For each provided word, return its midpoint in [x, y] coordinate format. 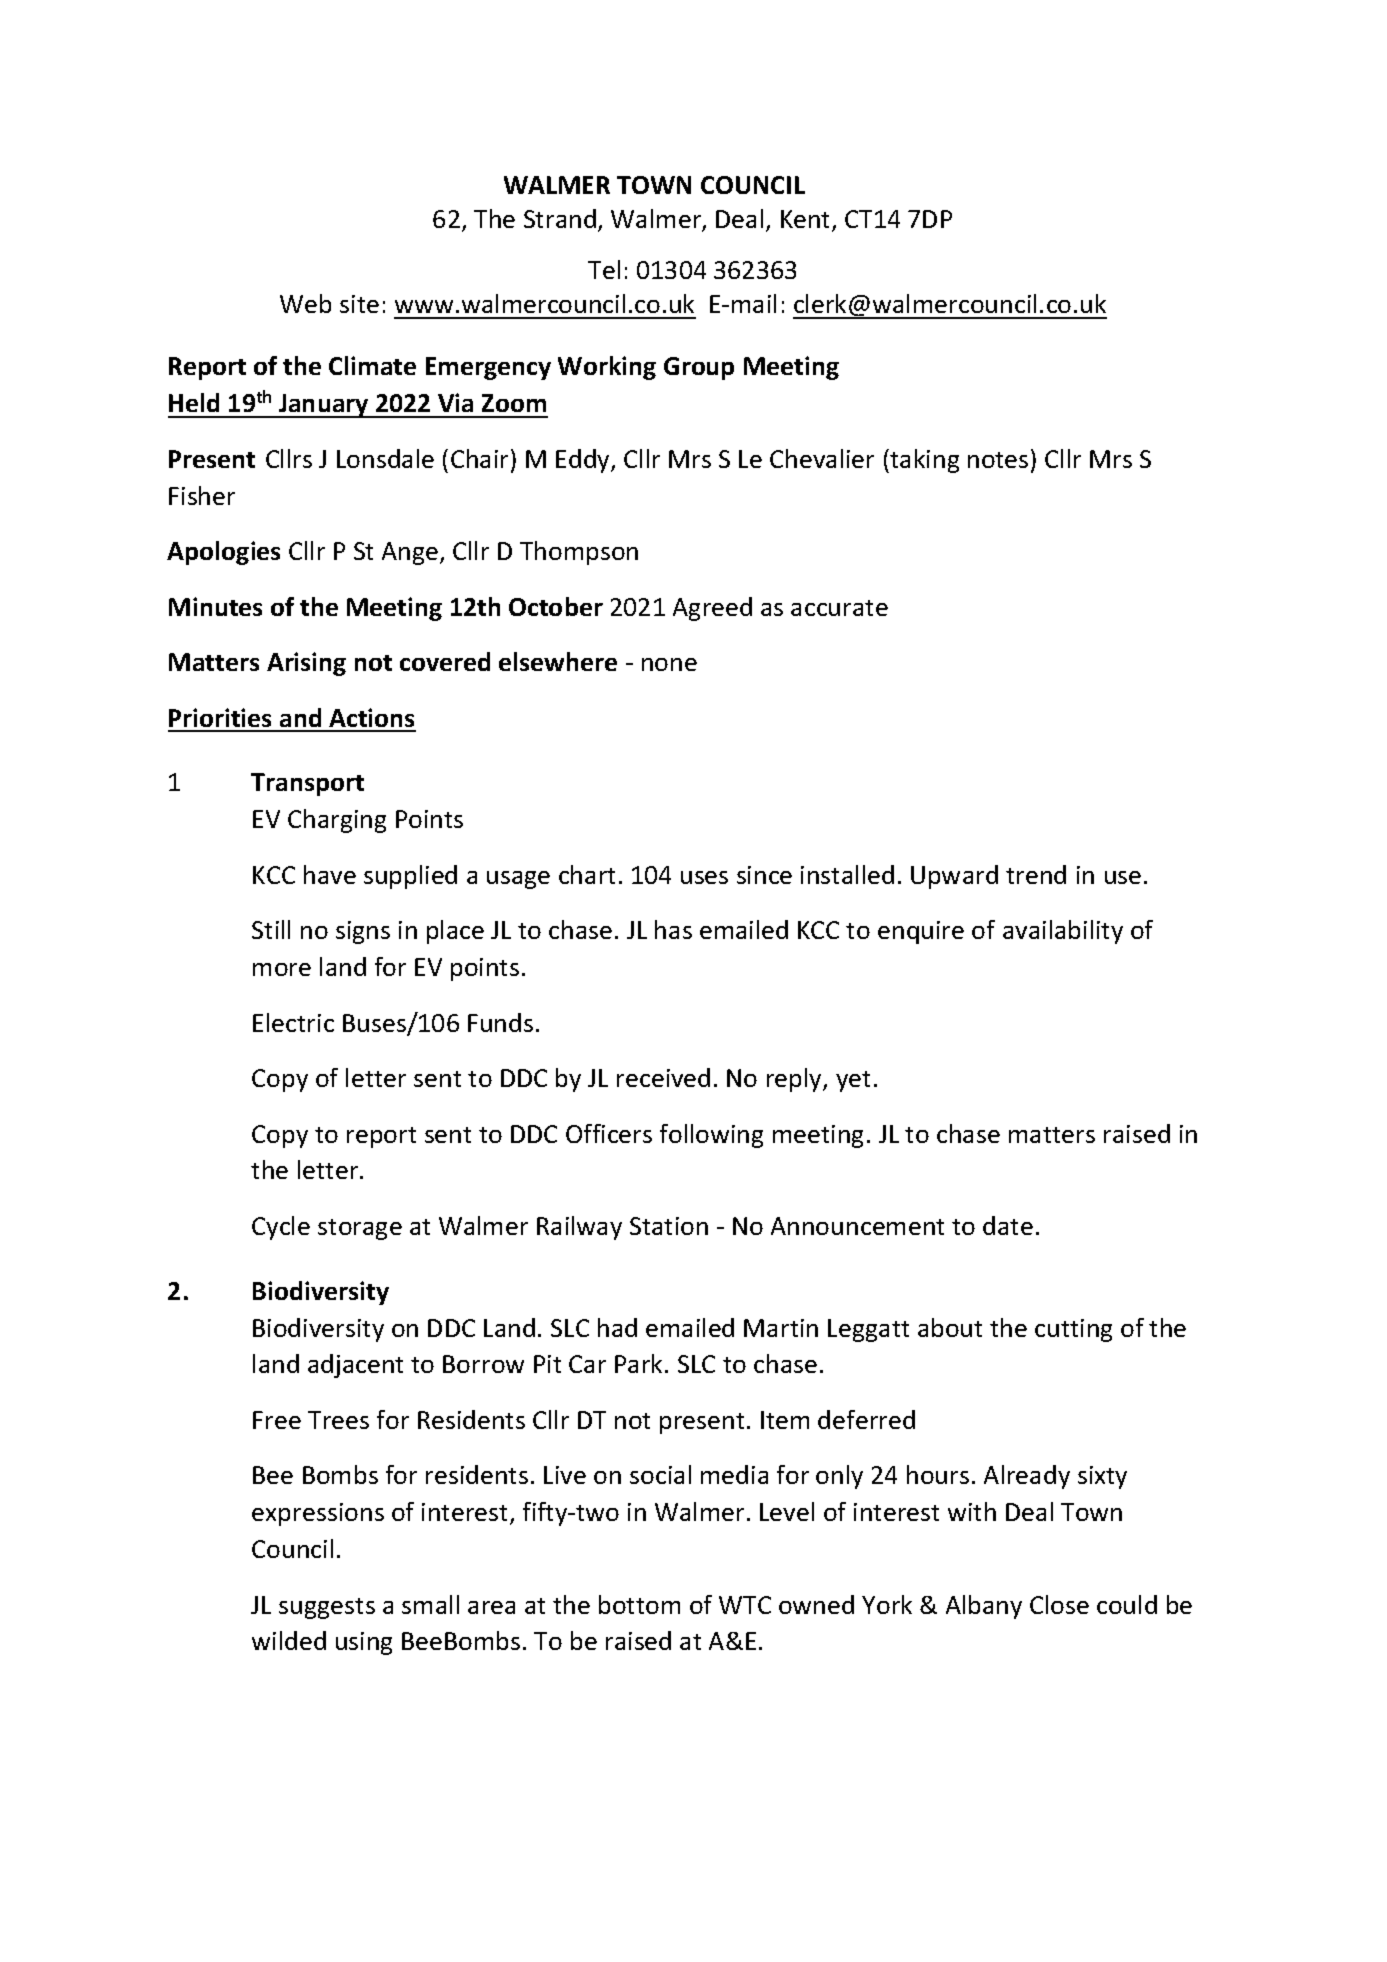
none [669, 664]
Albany [984, 1607]
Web [305, 303]
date [1008, 1225]
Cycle [281, 1228]
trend [1036, 874]
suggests [327, 1608]
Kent [807, 220]
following [711, 1136]
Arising [306, 664]
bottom [639, 1604]
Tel [604, 269]
